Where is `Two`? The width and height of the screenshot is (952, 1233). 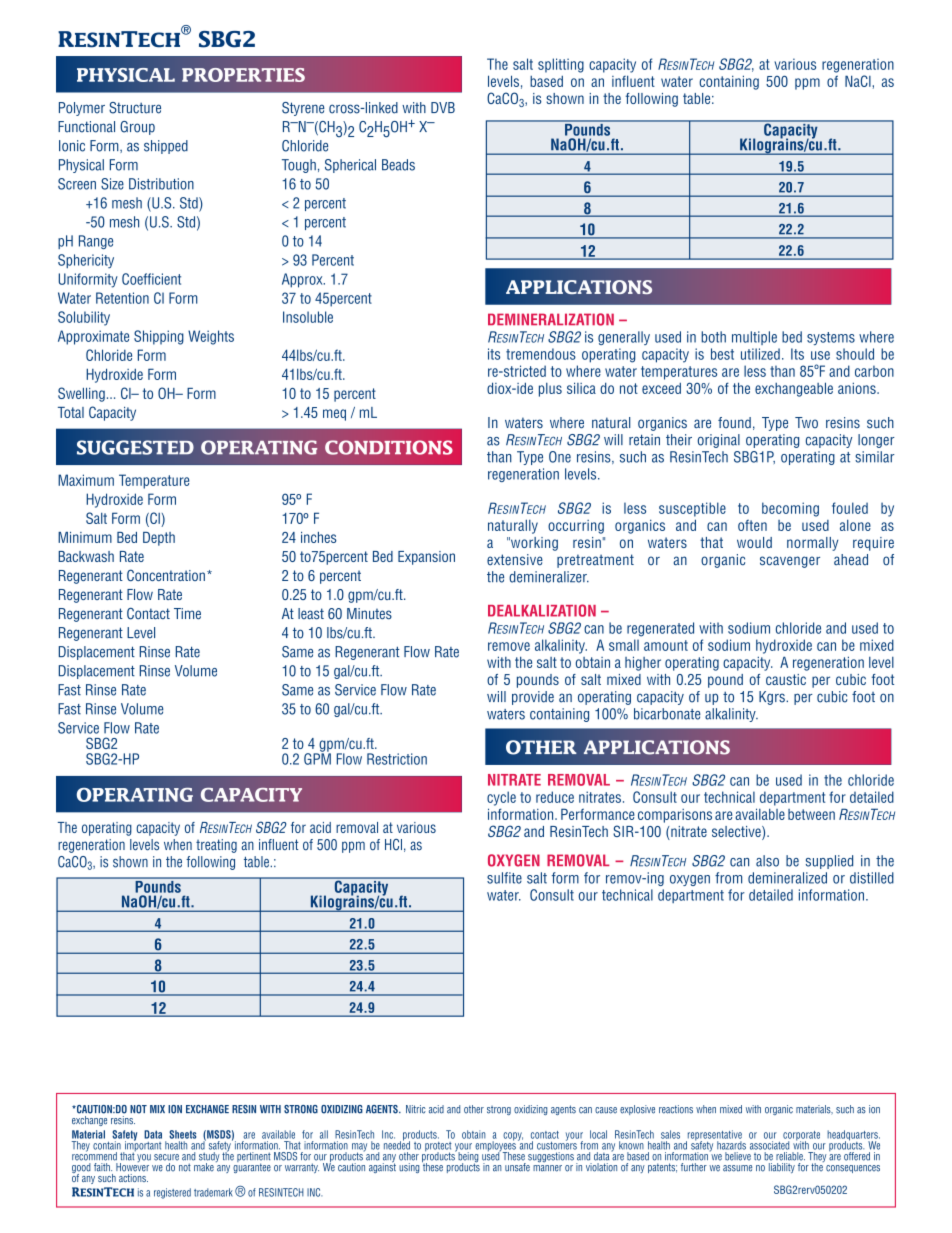
Two is located at coordinates (806, 422).
